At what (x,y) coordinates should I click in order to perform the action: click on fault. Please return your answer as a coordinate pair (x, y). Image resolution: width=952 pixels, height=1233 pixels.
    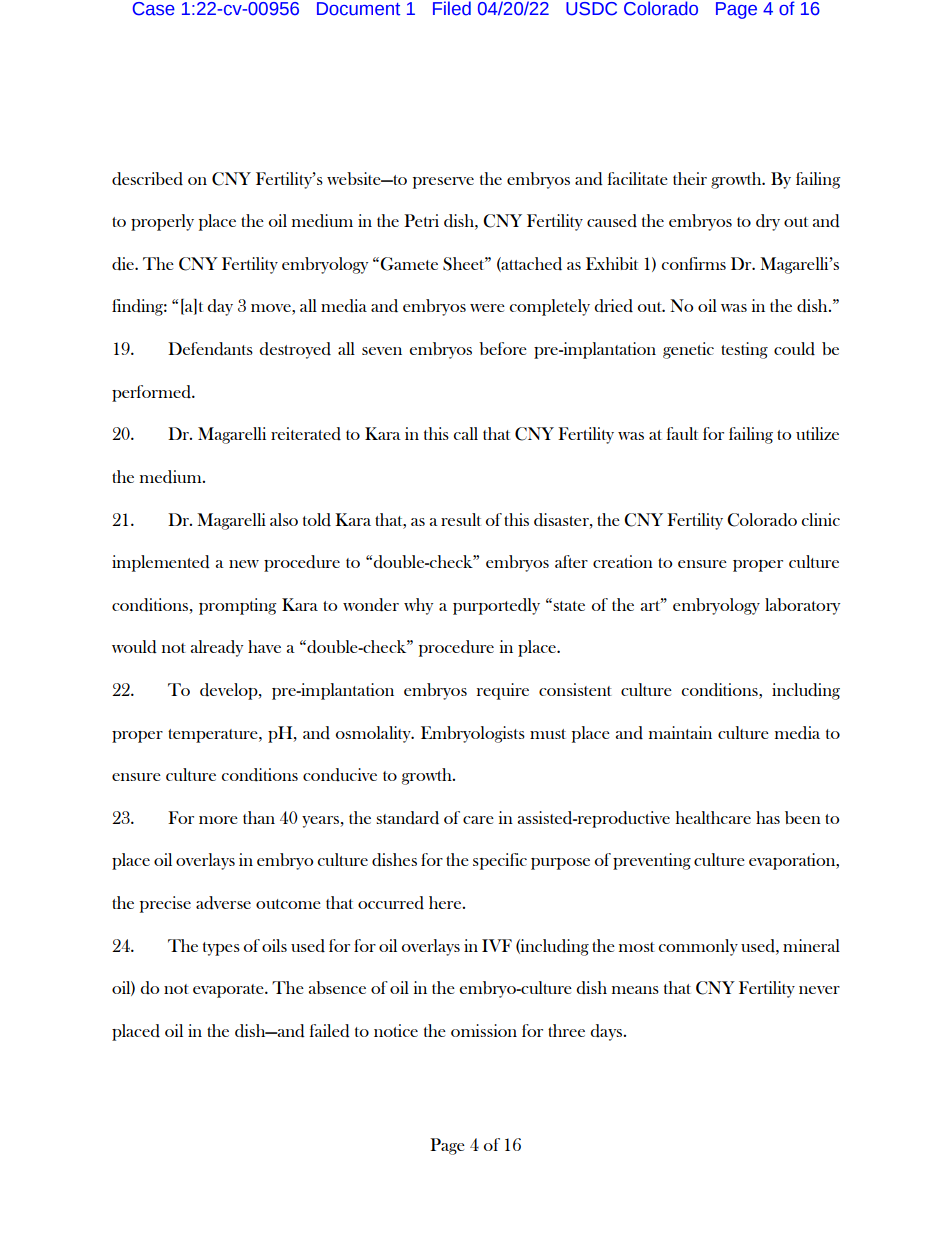
    Looking at the image, I should click on (682, 433).
